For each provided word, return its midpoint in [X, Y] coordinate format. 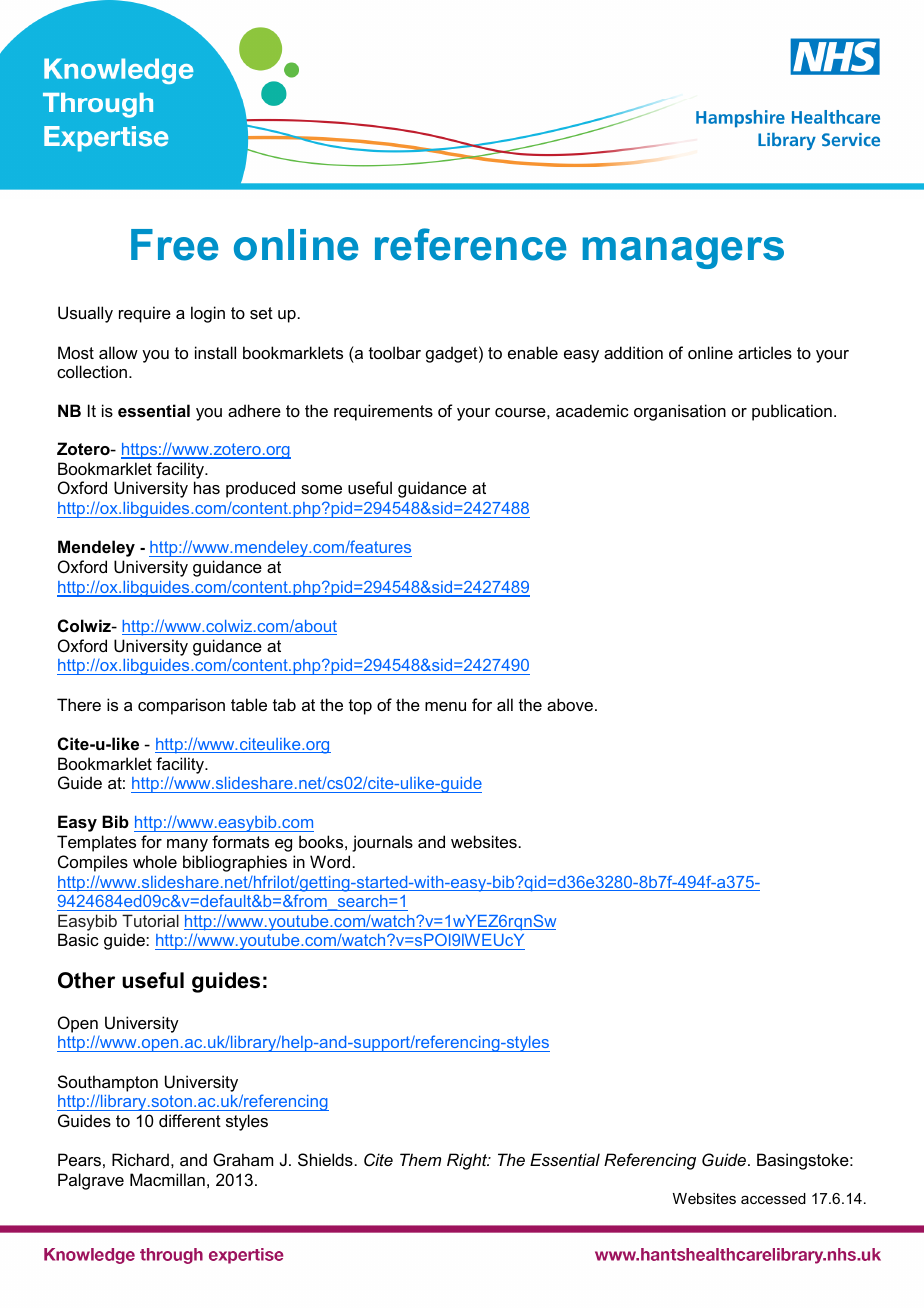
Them [420, 1159]
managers [683, 253]
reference [471, 244]
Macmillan [167, 1179]
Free [175, 245]
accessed [773, 1198]
